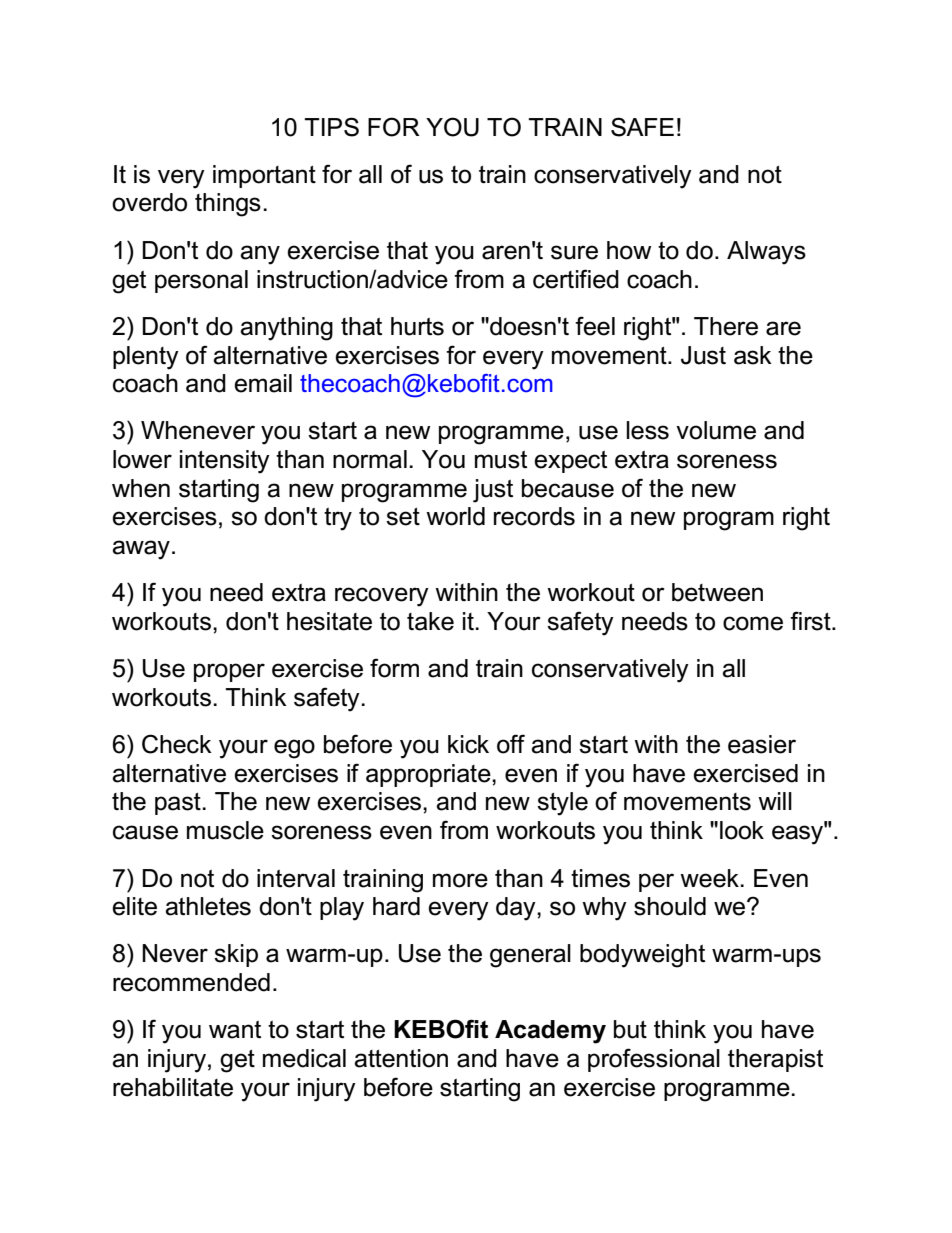 This screenshot has width=952, height=1233. I want to click on easier, so click(762, 744).
